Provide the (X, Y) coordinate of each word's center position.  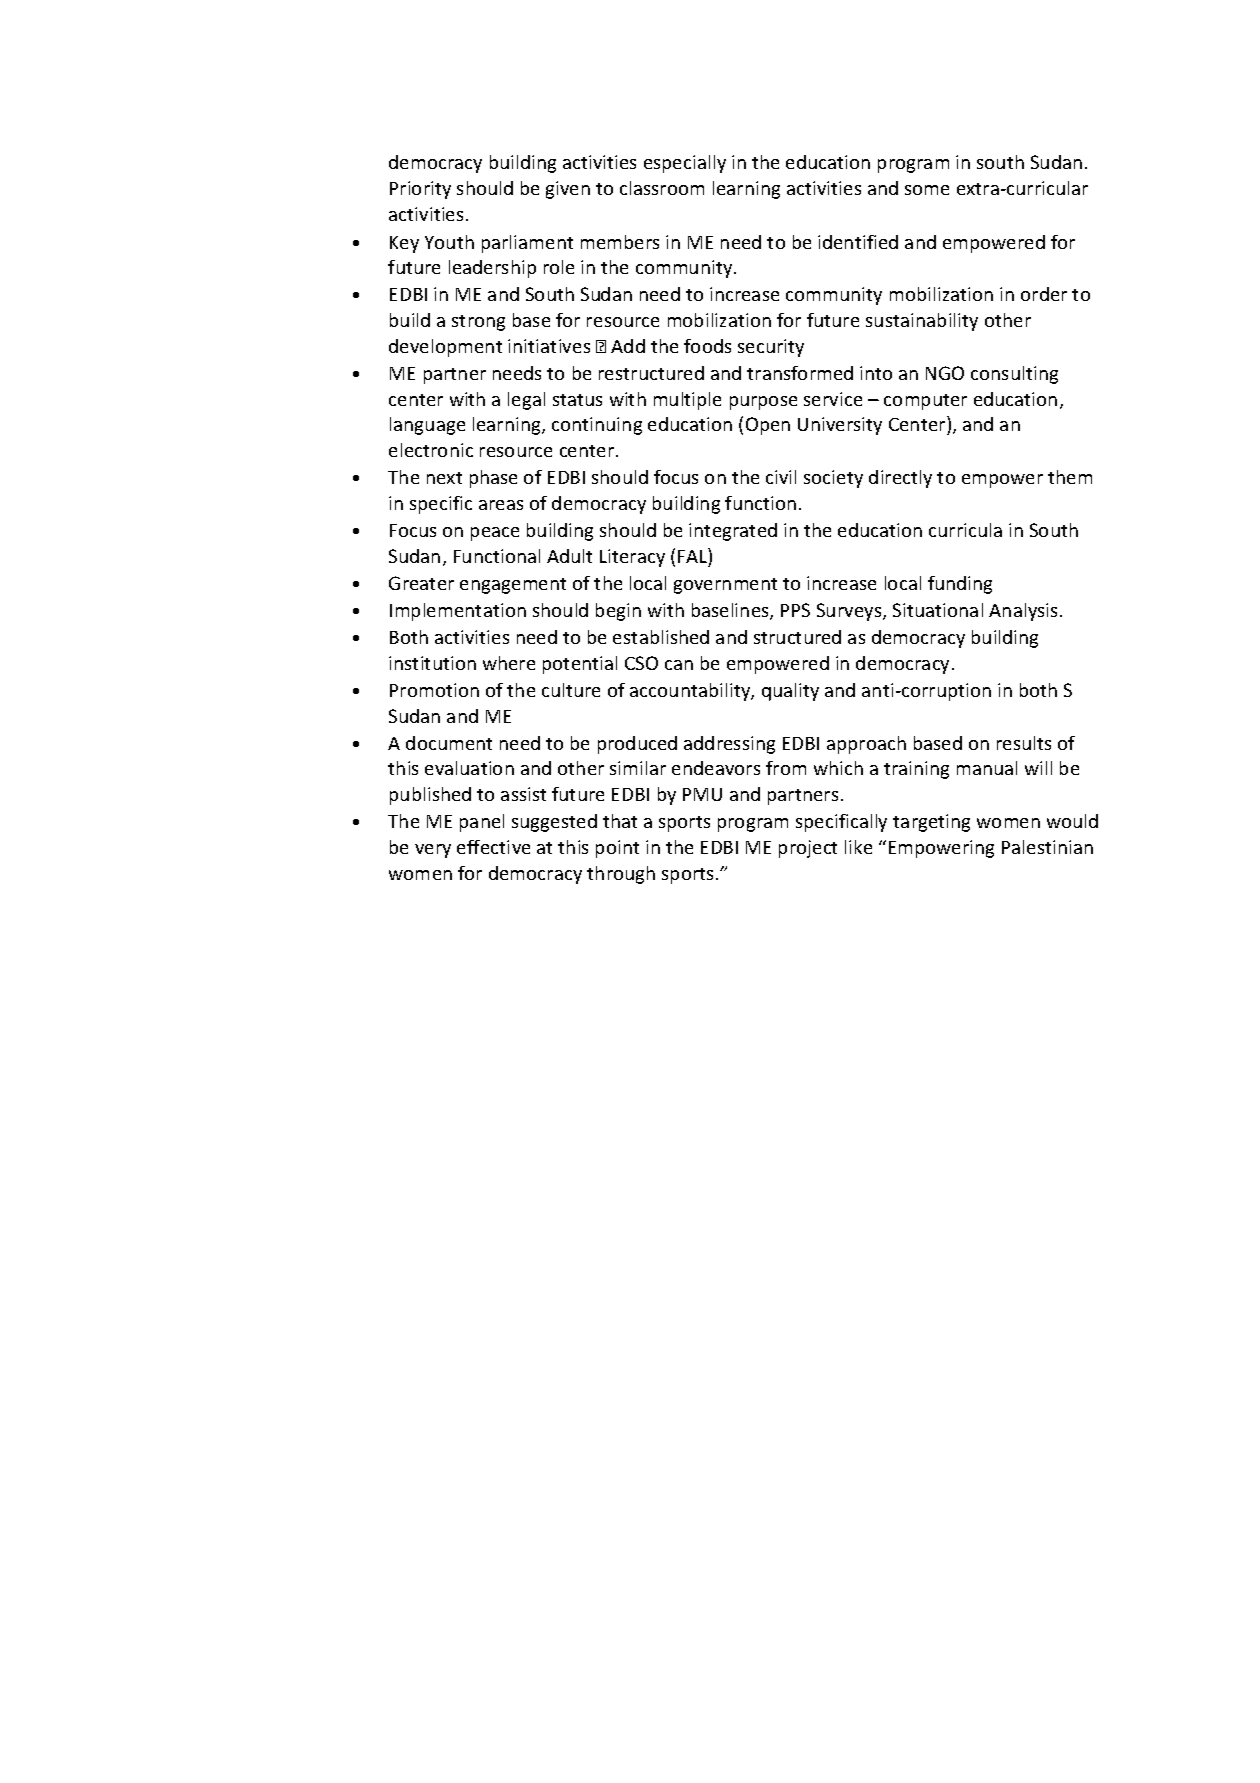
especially (685, 164)
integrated (733, 532)
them (1070, 477)
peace (495, 534)
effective (493, 847)
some (927, 190)
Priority (420, 190)
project (808, 849)
